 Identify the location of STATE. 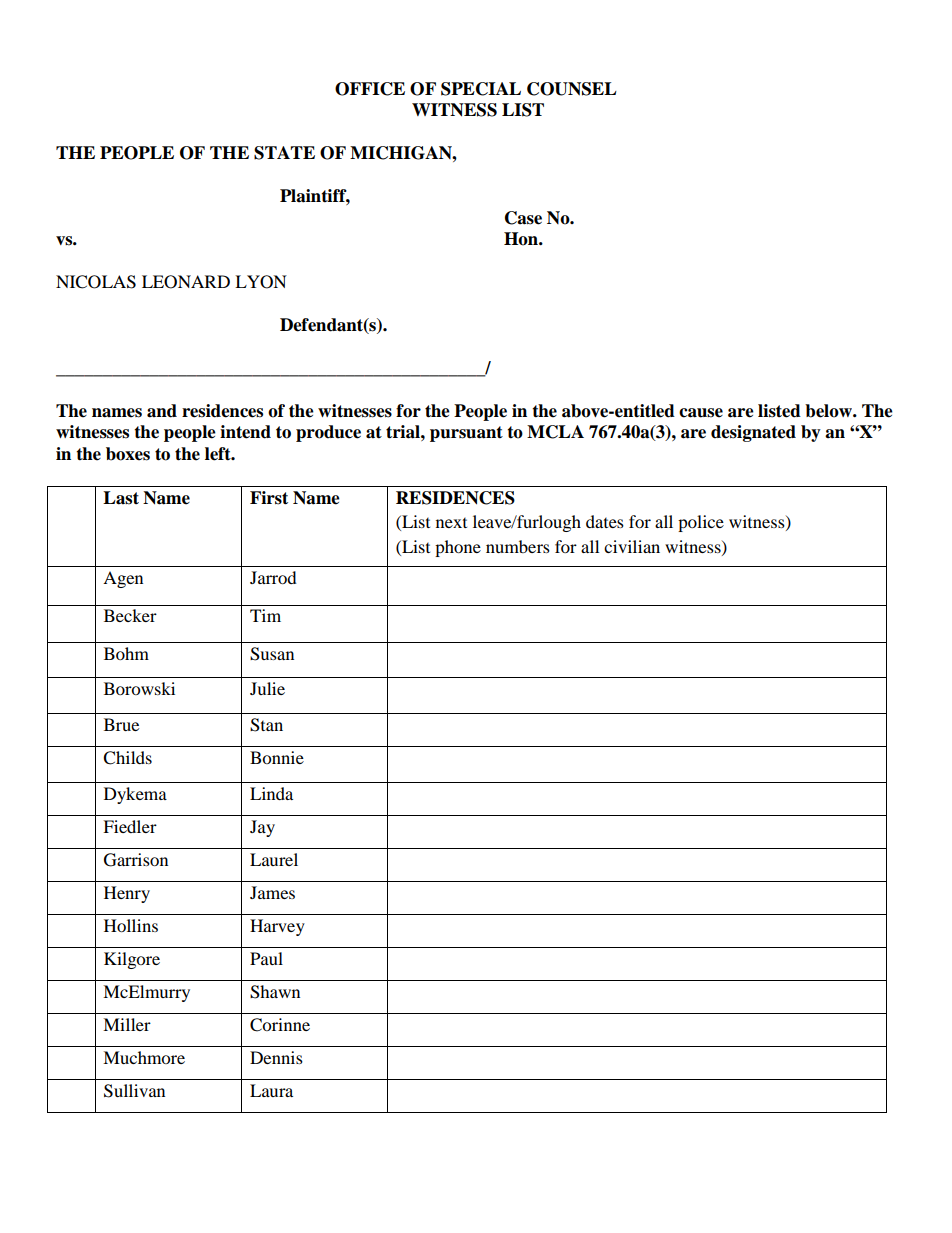
(284, 153).
